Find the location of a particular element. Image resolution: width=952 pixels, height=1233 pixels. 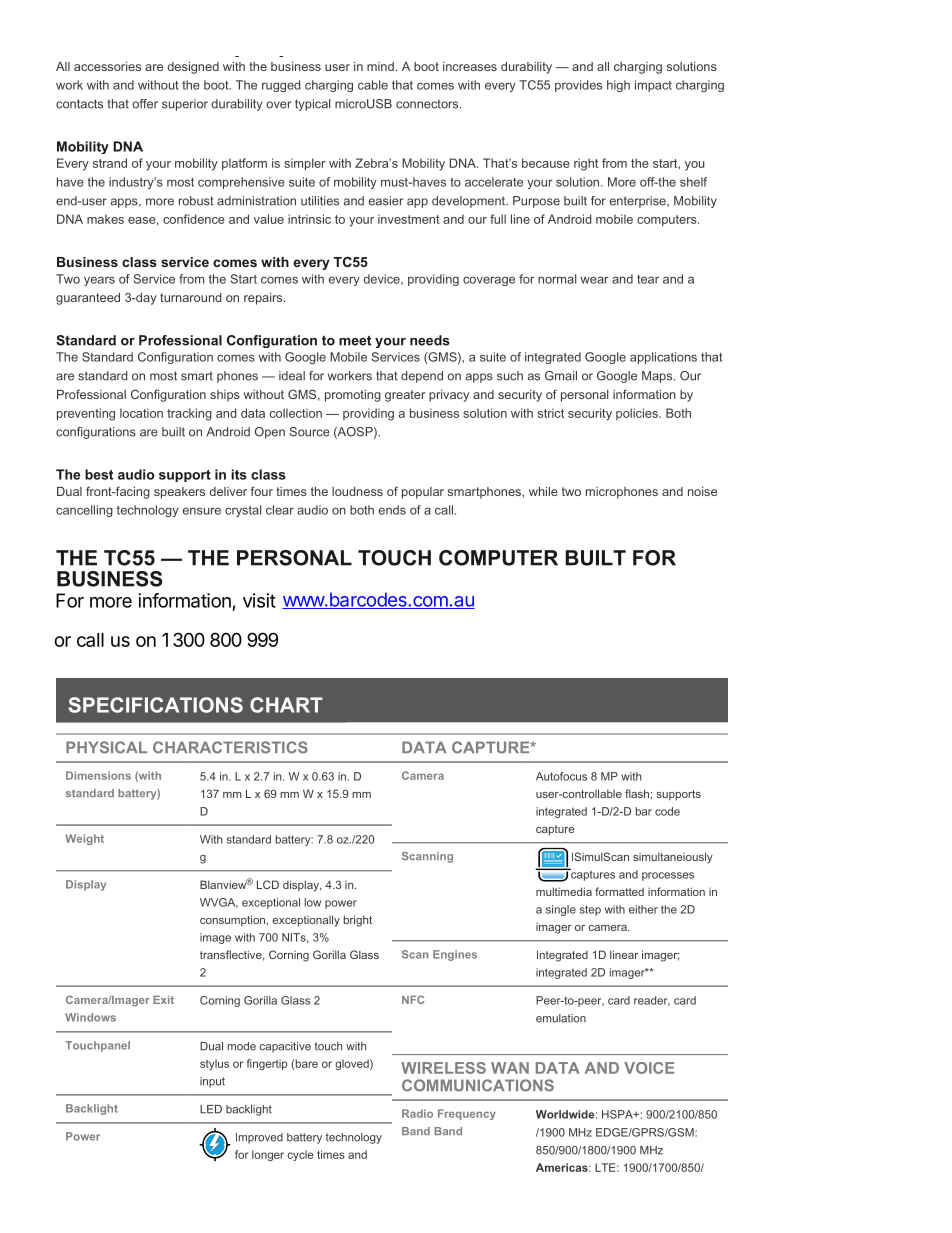

applications is located at coordinates (663, 358).
